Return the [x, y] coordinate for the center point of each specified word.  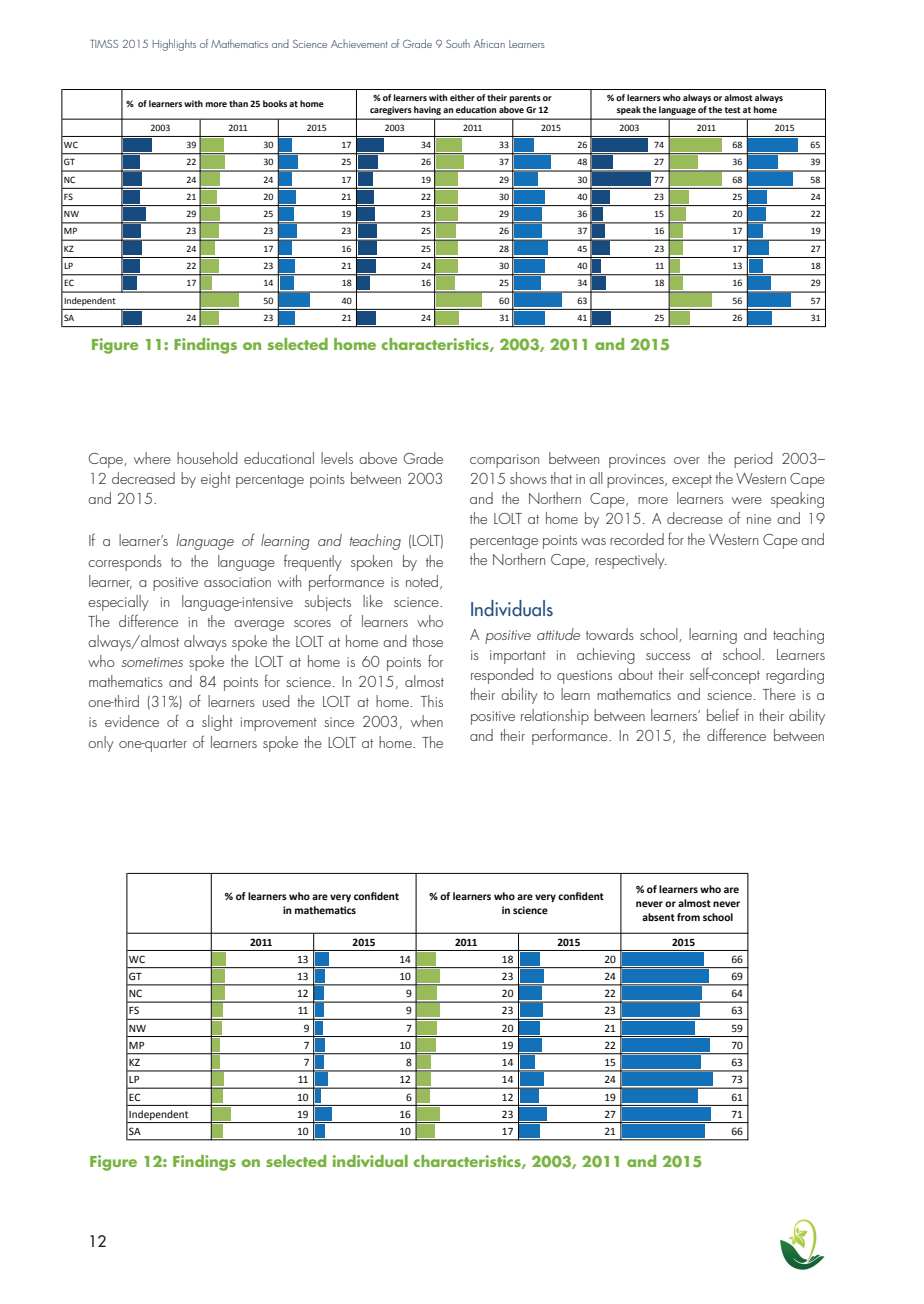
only [101, 744]
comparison [504, 461]
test [733, 110]
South [458, 43]
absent [658, 917]
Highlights [174, 45]
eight [216, 480]
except [692, 481]
